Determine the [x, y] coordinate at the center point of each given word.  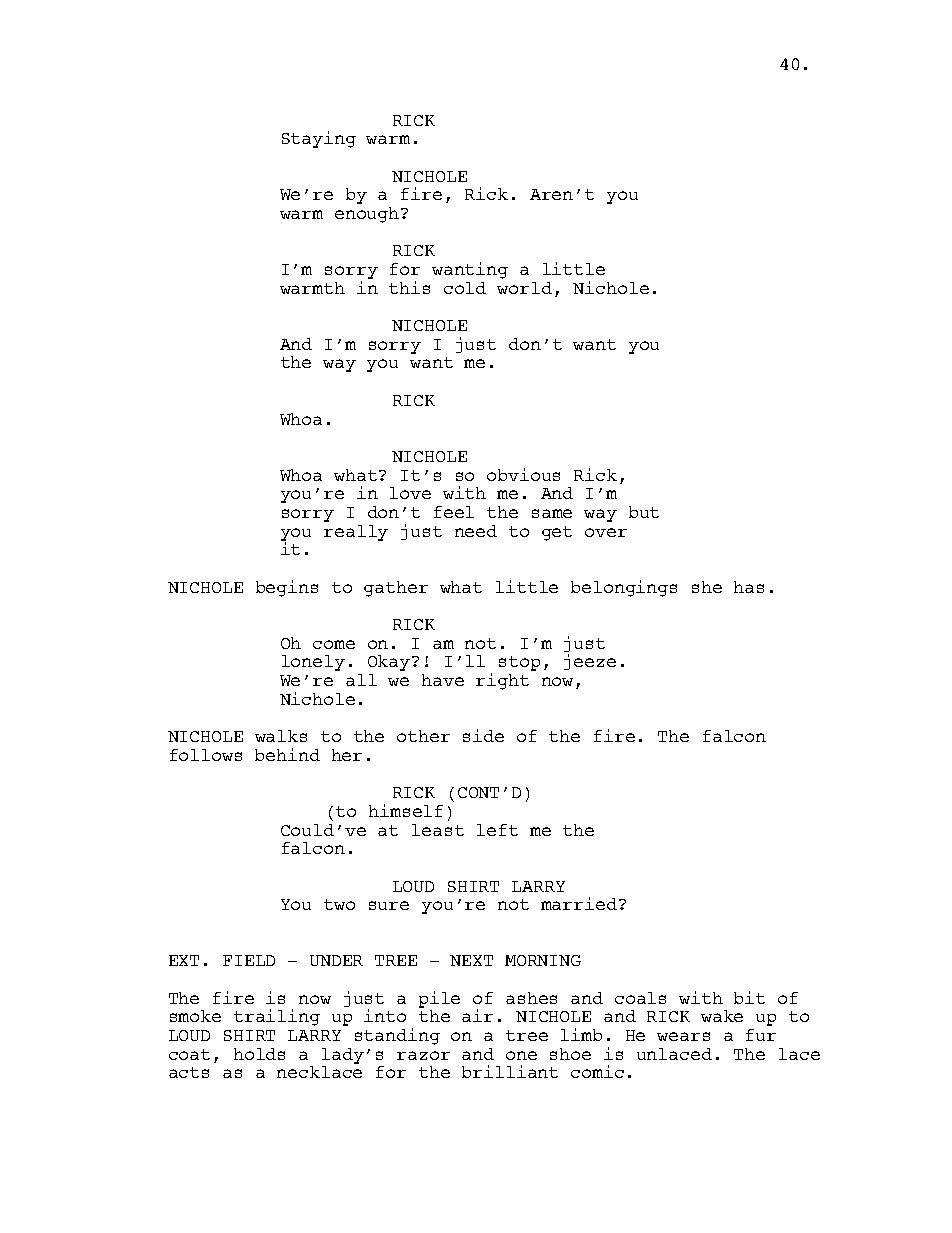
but [644, 512]
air [477, 1015]
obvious [523, 474]
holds [259, 1054]
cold [465, 288]
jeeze [590, 662]
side [483, 735]
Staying [319, 139]
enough [368, 215]
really [356, 533]
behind [287, 754]
